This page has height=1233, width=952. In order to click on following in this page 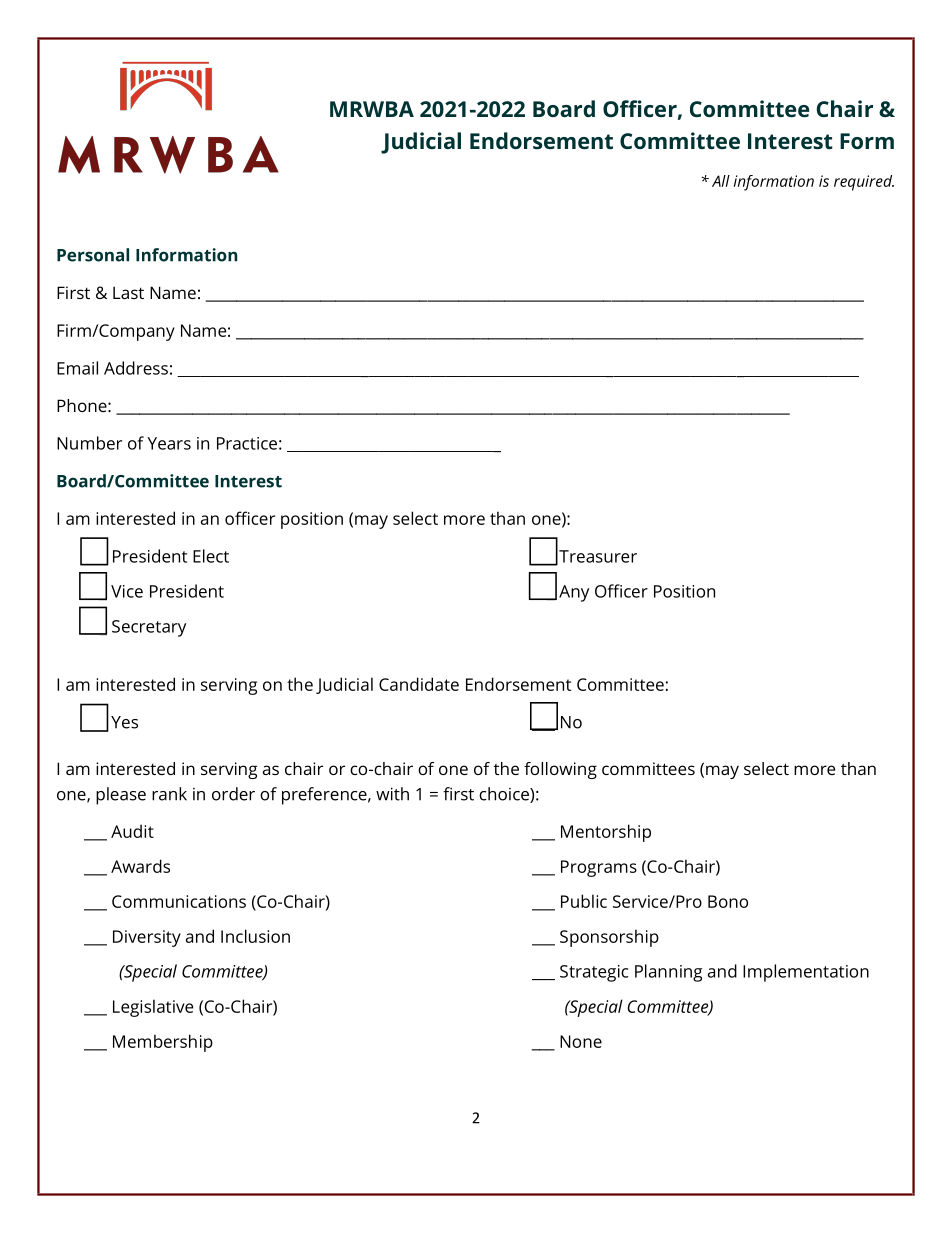, I will do `click(560, 770)`.
